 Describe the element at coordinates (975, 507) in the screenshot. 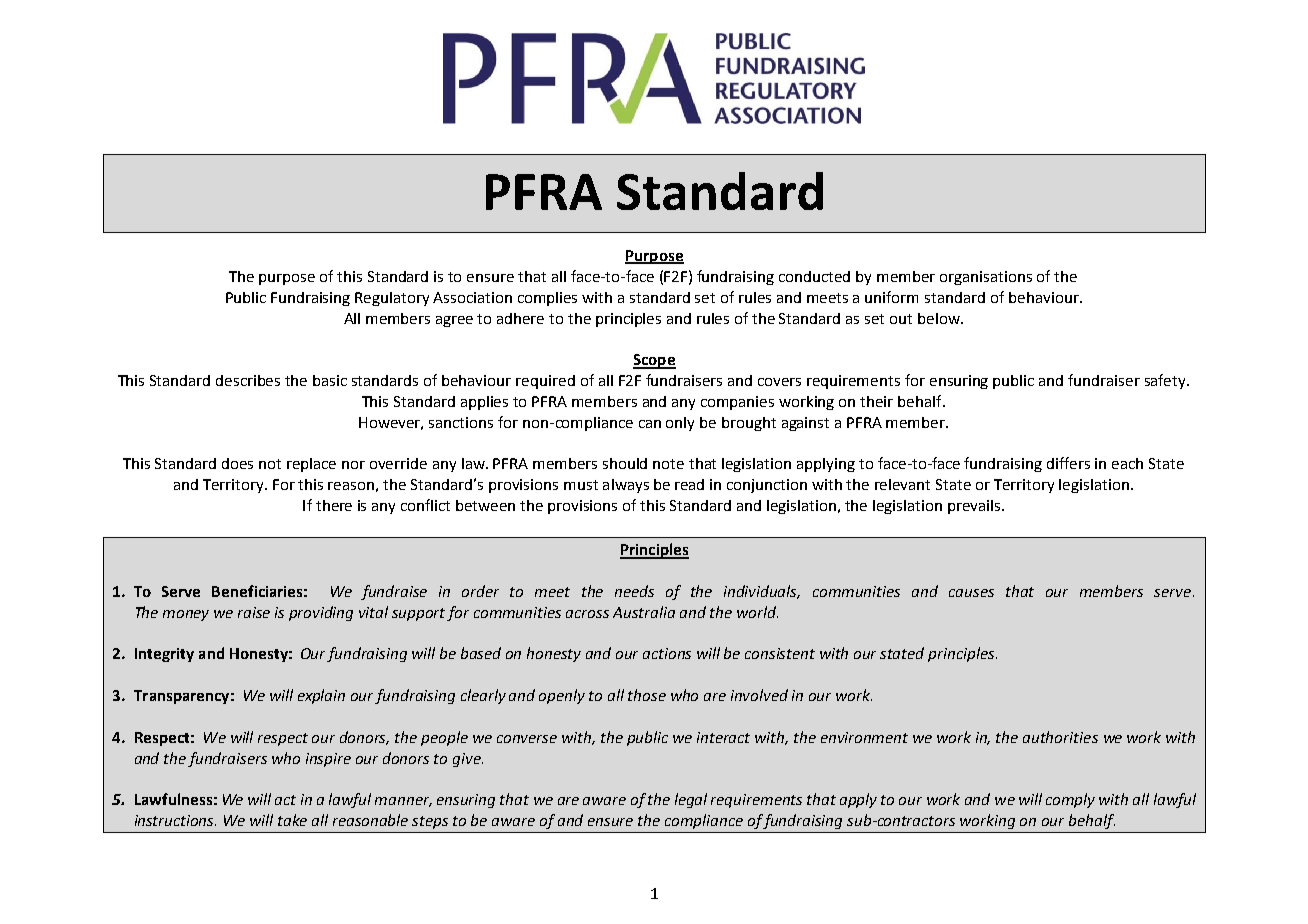

I see `prevails` at that location.
